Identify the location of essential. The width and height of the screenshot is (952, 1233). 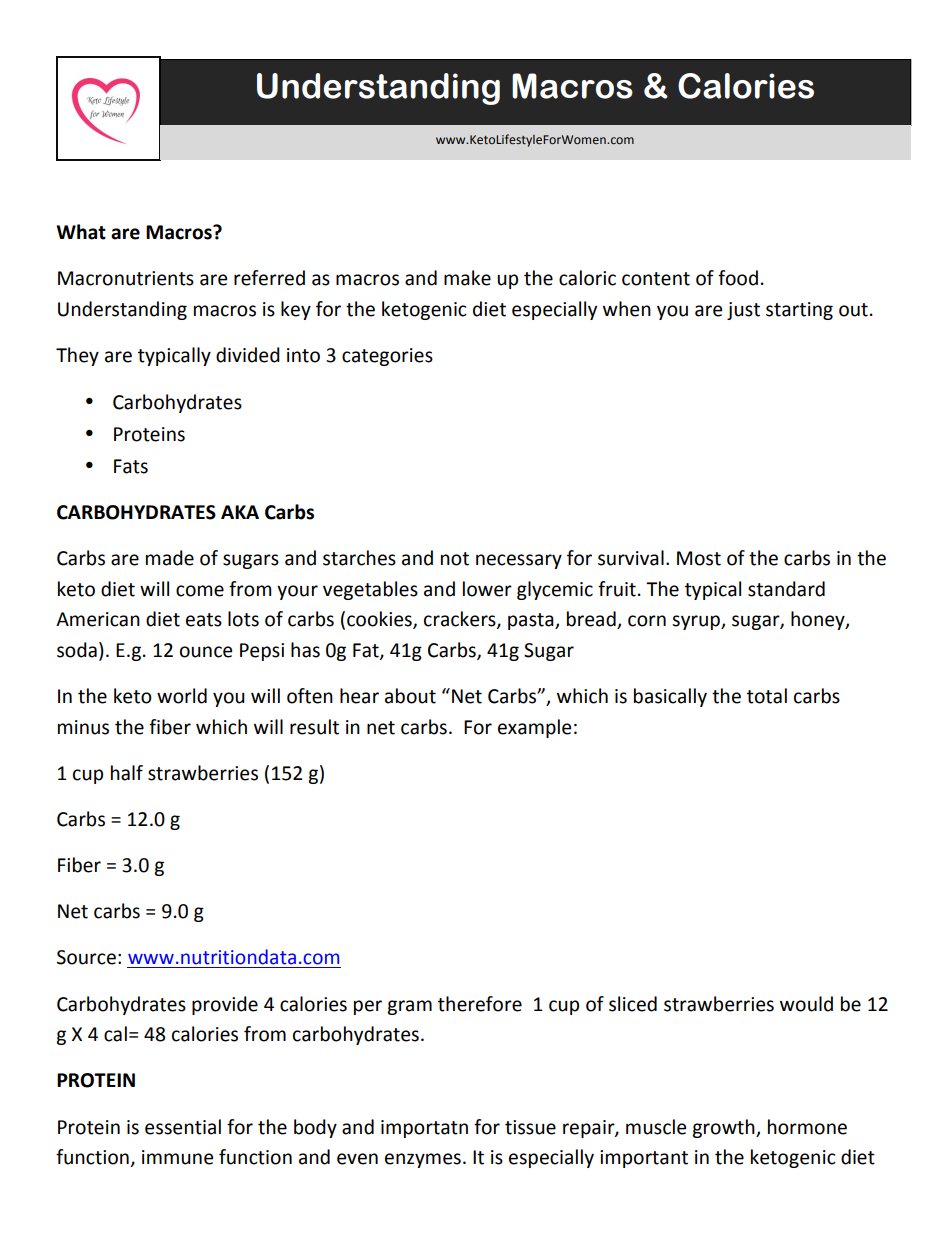
(183, 1127).
